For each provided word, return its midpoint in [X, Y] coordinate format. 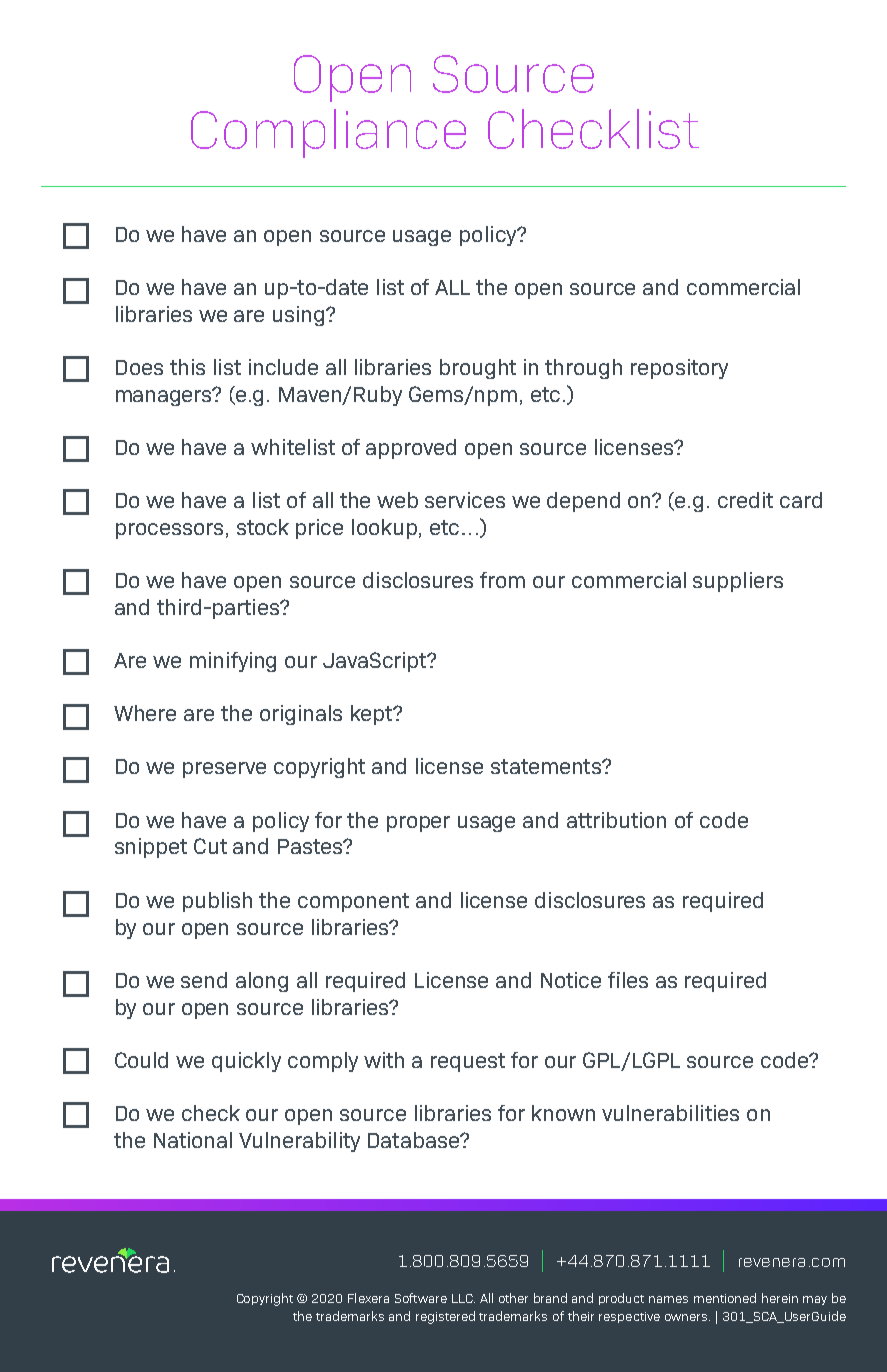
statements [547, 766]
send [204, 980]
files [628, 980]
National [193, 1140]
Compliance [328, 133]
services [465, 500]
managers [165, 397]
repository [679, 369]
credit [745, 500]
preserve [224, 770]
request [468, 1062]
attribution [616, 820]
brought [478, 369]
